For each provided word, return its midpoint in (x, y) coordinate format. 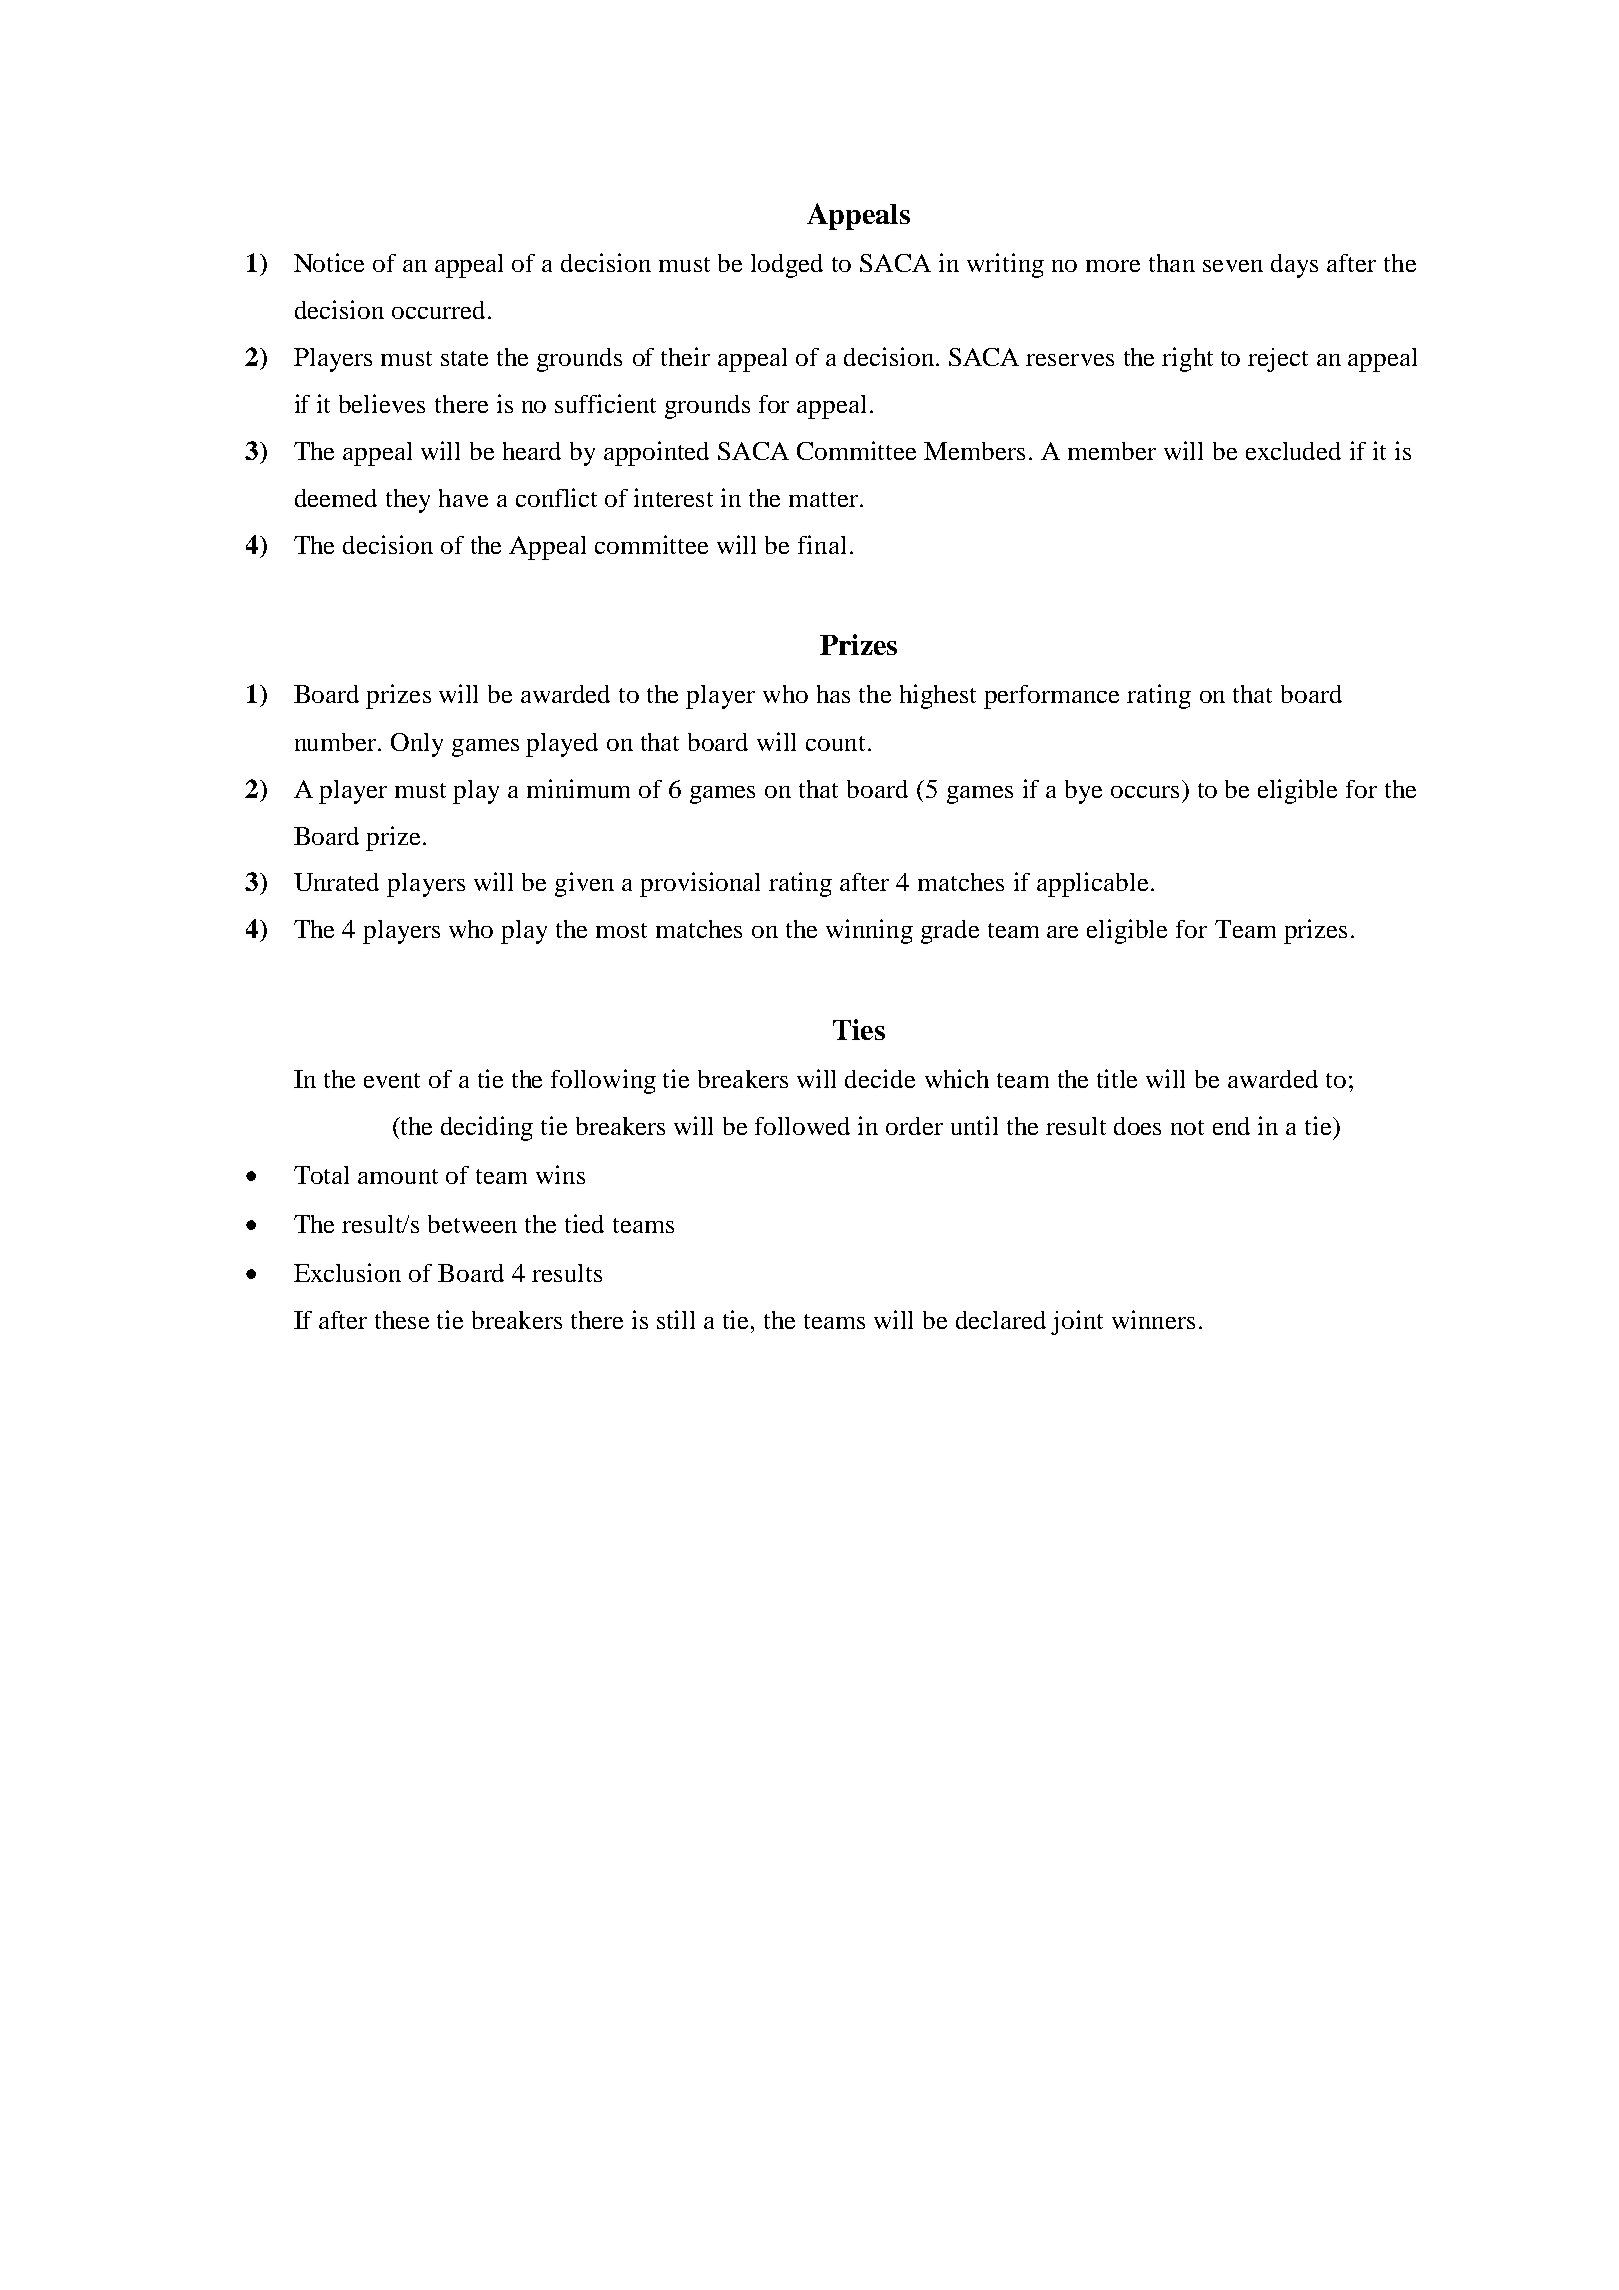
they (408, 501)
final (822, 544)
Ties (859, 1029)
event (392, 1080)
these (402, 1320)
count (837, 743)
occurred (438, 310)
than (1172, 263)
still (676, 1319)
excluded (1293, 451)
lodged (787, 266)
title (1117, 1078)
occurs (1145, 792)
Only (417, 745)
